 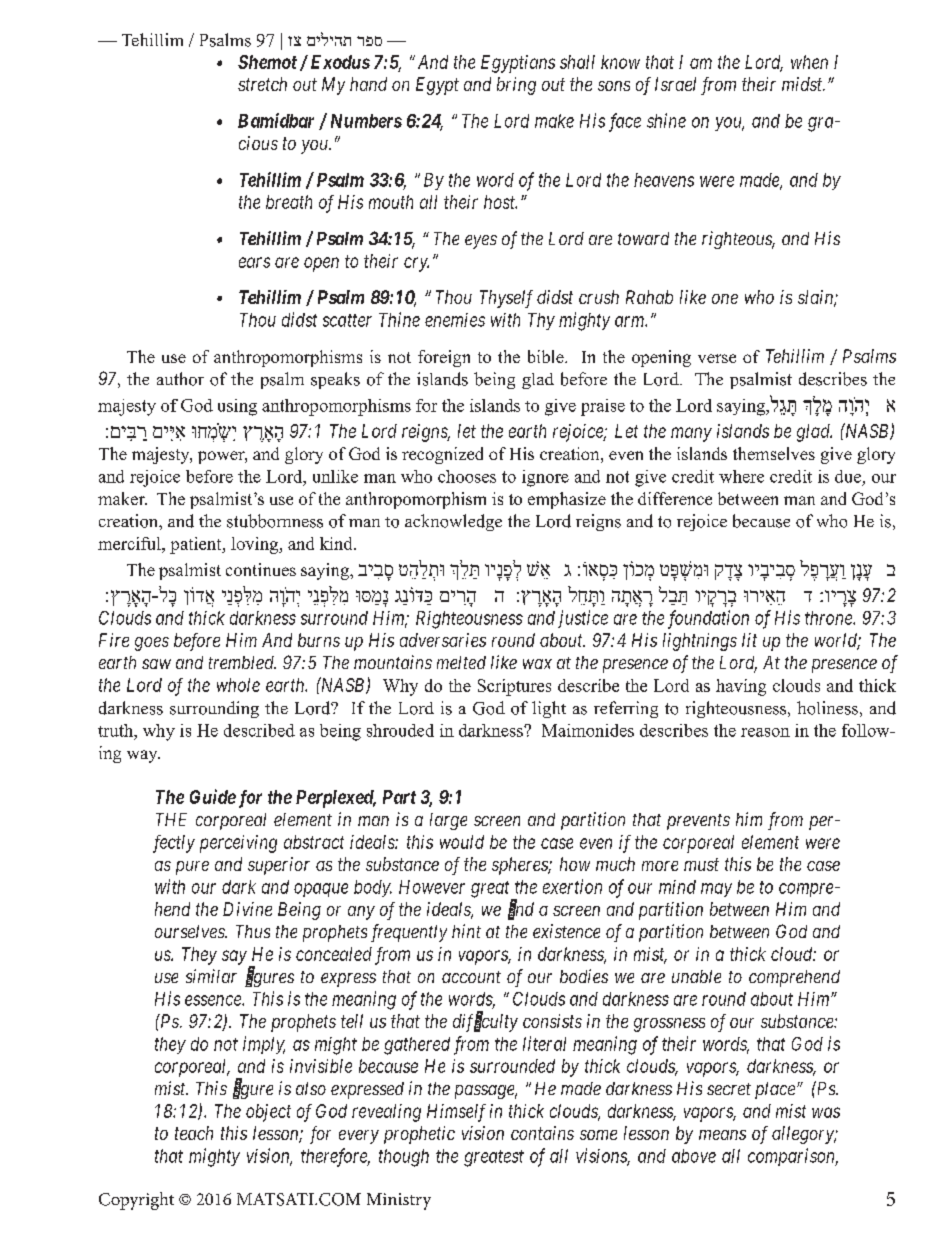 What do you see at coordinates (197, 545) in the page?
I see `patient` at bounding box center [197, 545].
